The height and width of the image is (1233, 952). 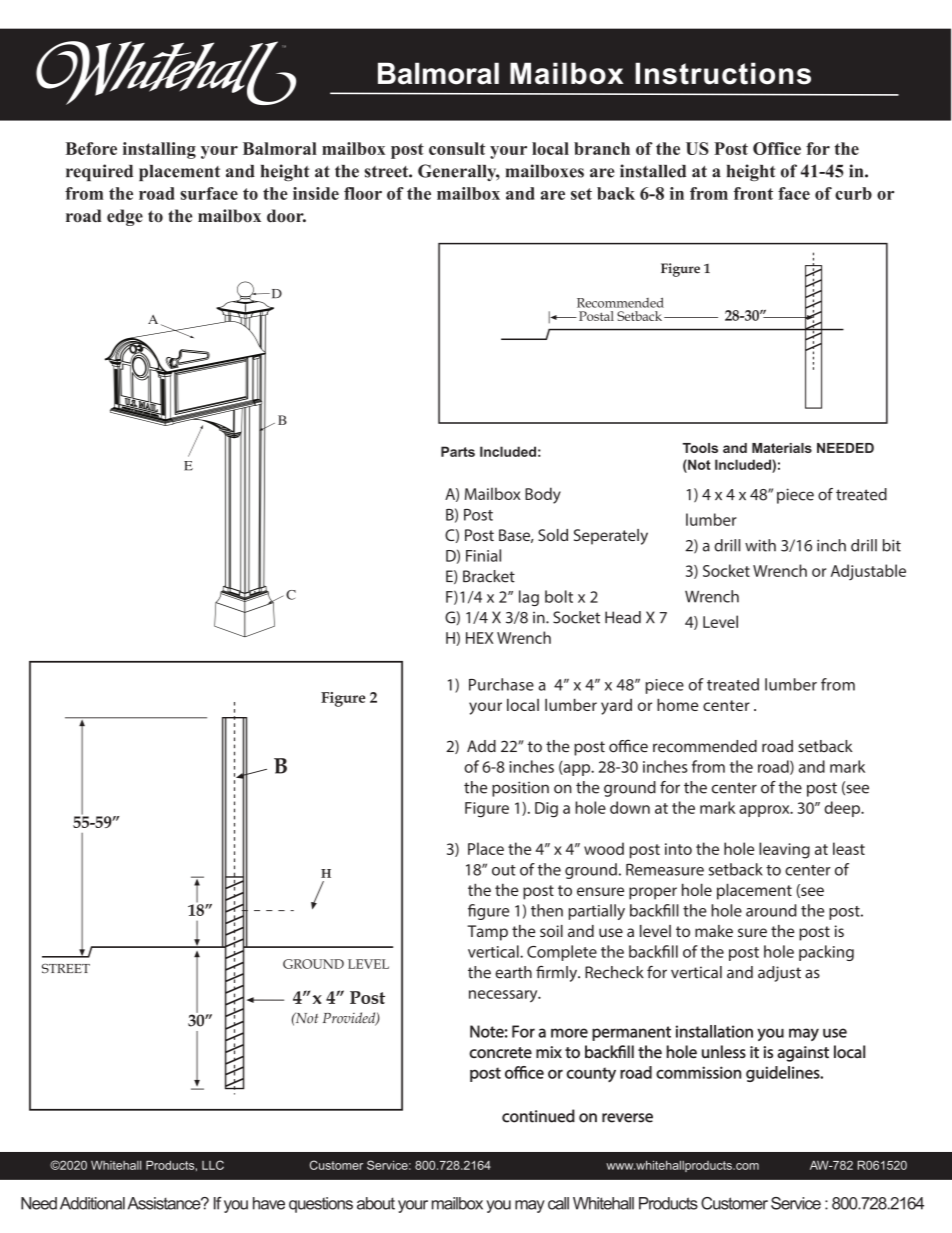 I want to click on Parts, so click(x=458, y=451).
